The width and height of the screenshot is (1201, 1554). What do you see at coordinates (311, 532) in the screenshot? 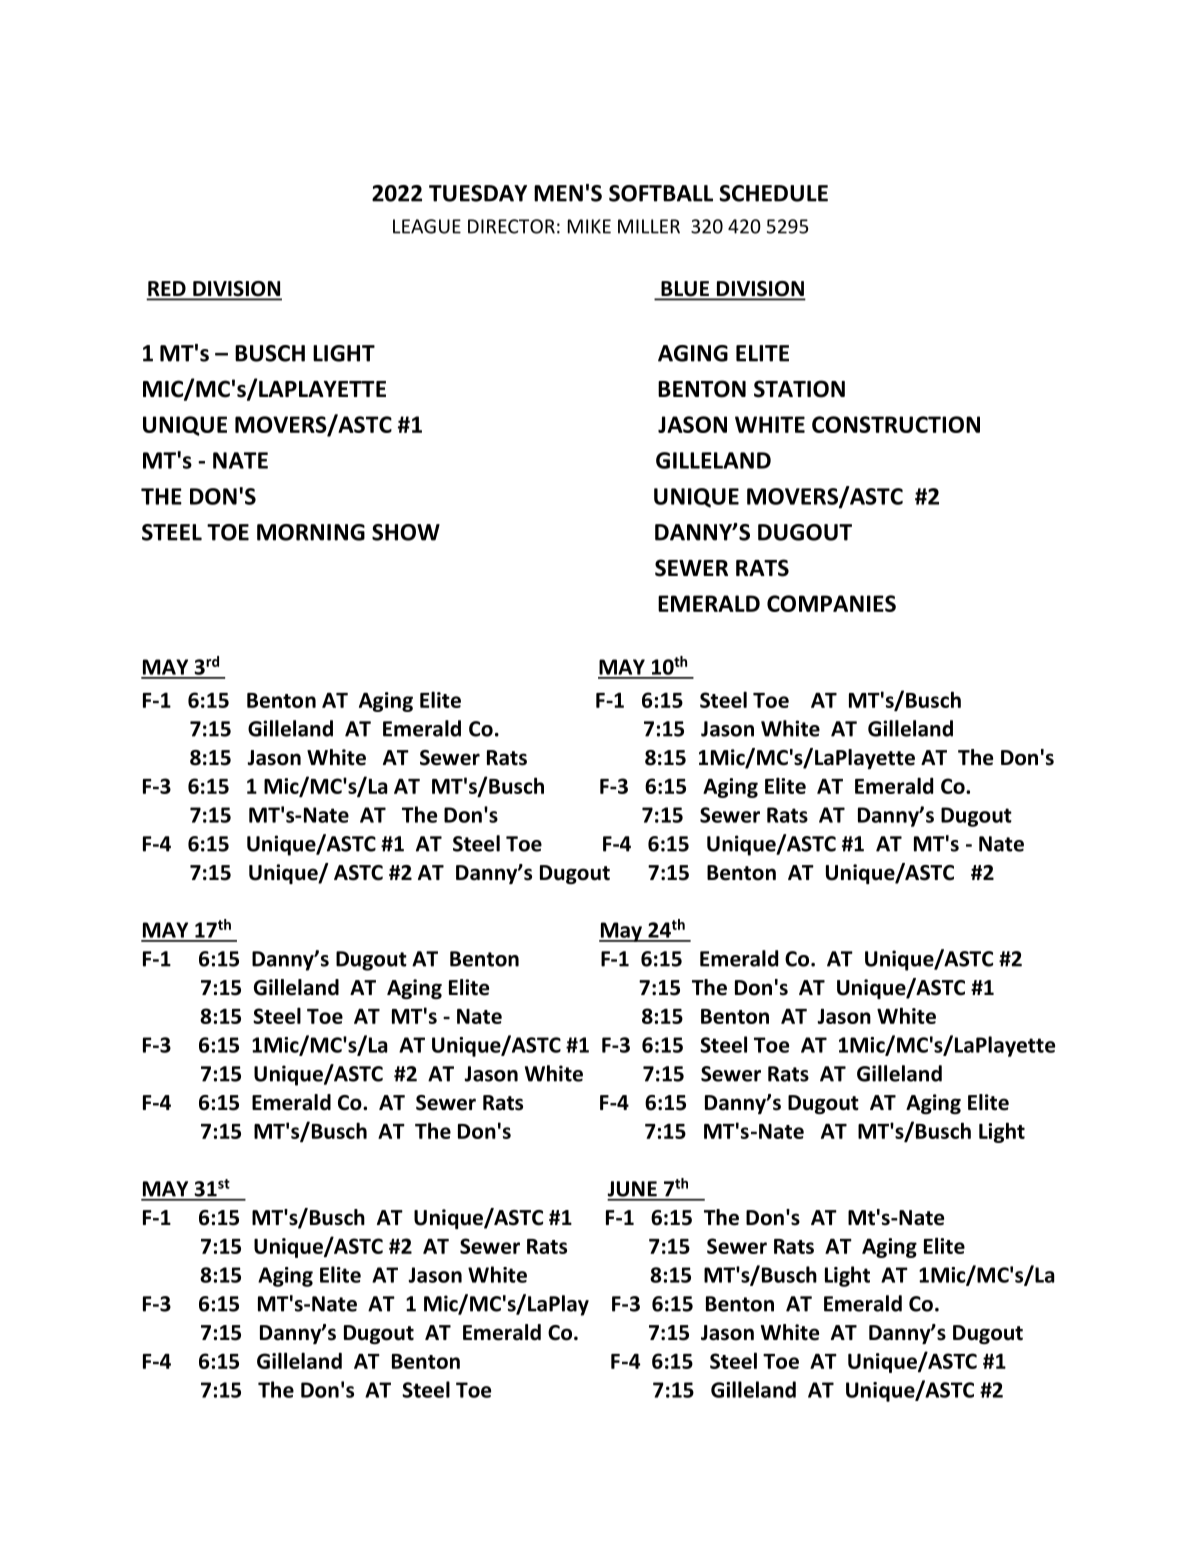
I see `MORNING` at bounding box center [311, 532].
